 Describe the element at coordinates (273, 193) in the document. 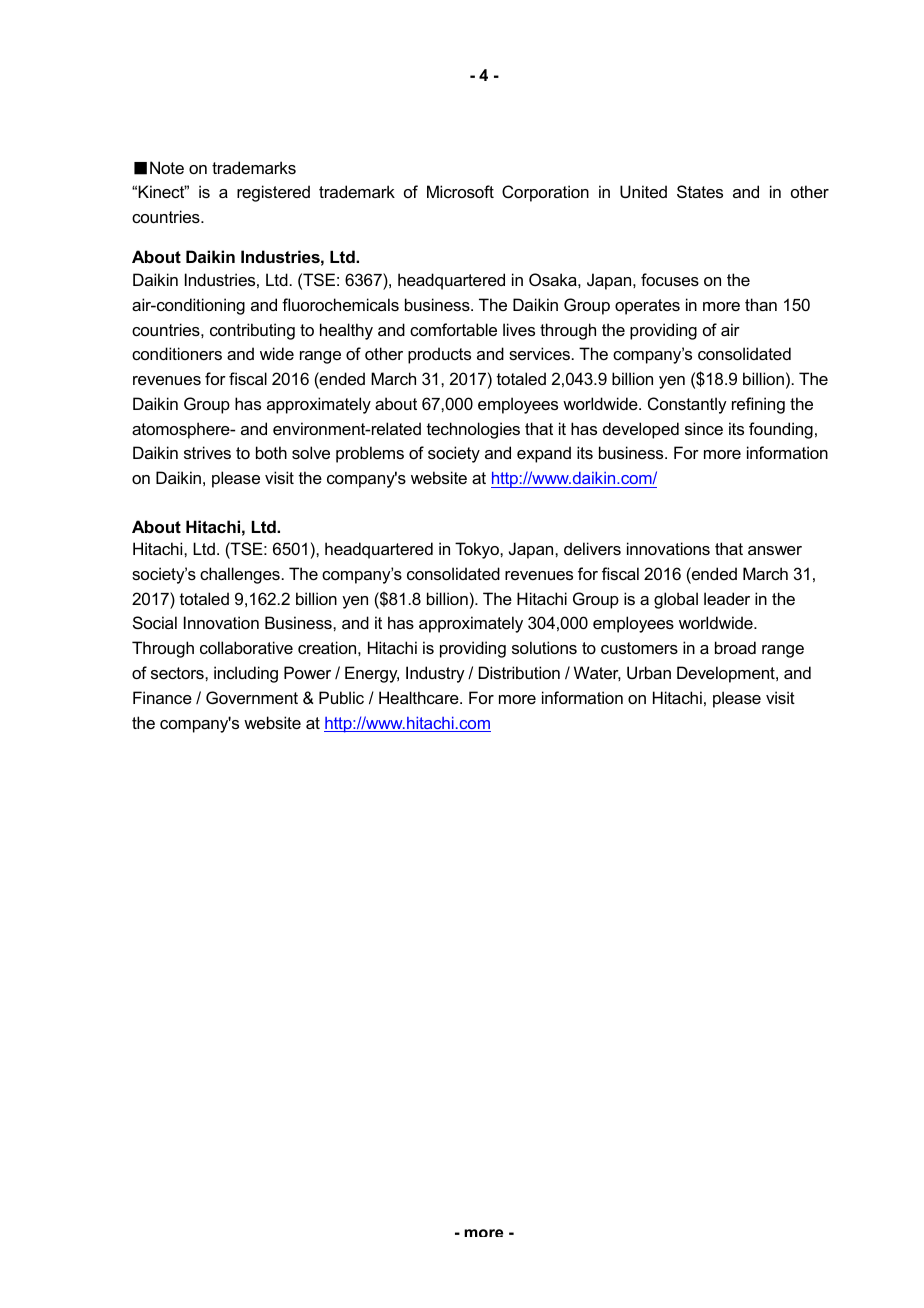

I see `registered` at that location.
